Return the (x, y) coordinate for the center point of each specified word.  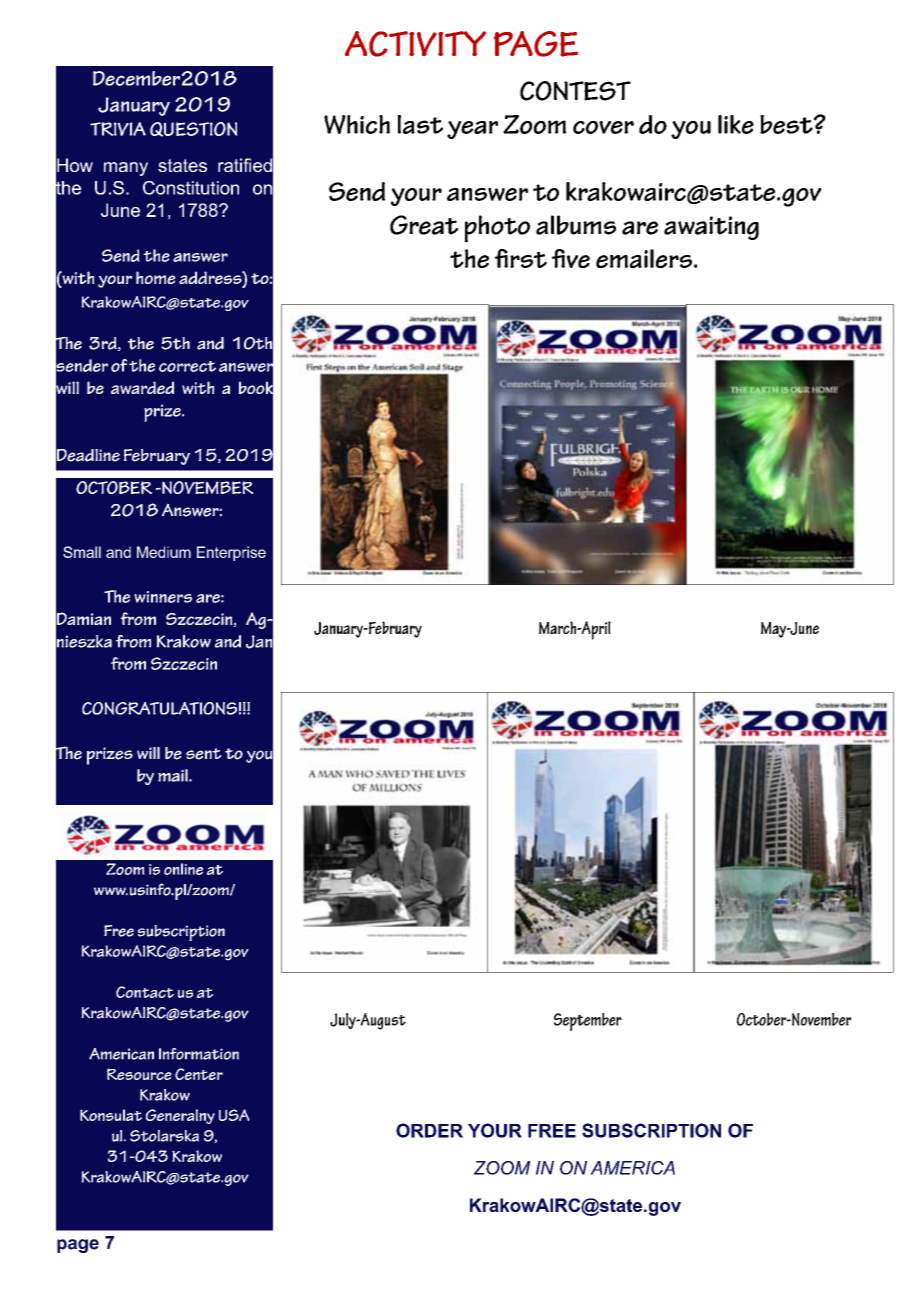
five (571, 258)
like (736, 124)
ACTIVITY (415, 44)
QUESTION (194, 129)
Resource (139, 1074)
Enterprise (231, 553)
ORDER (429, 1130)
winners (163, 597)
